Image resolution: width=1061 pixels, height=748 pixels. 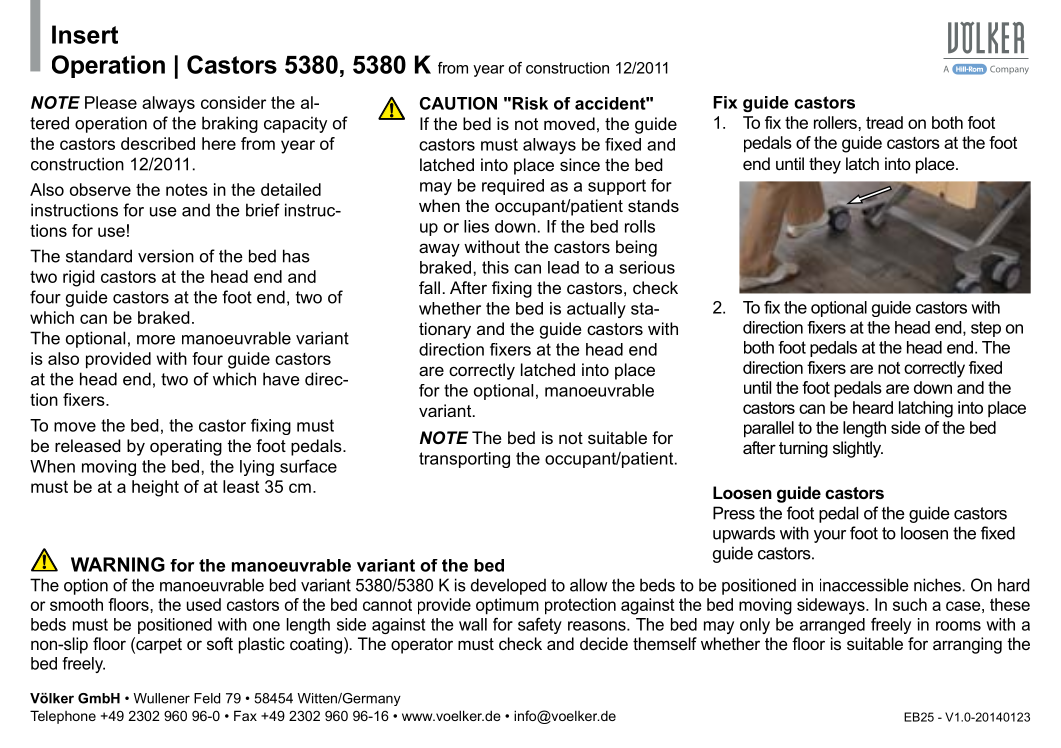 I want to click on actually, so click(x=596, y=310).
